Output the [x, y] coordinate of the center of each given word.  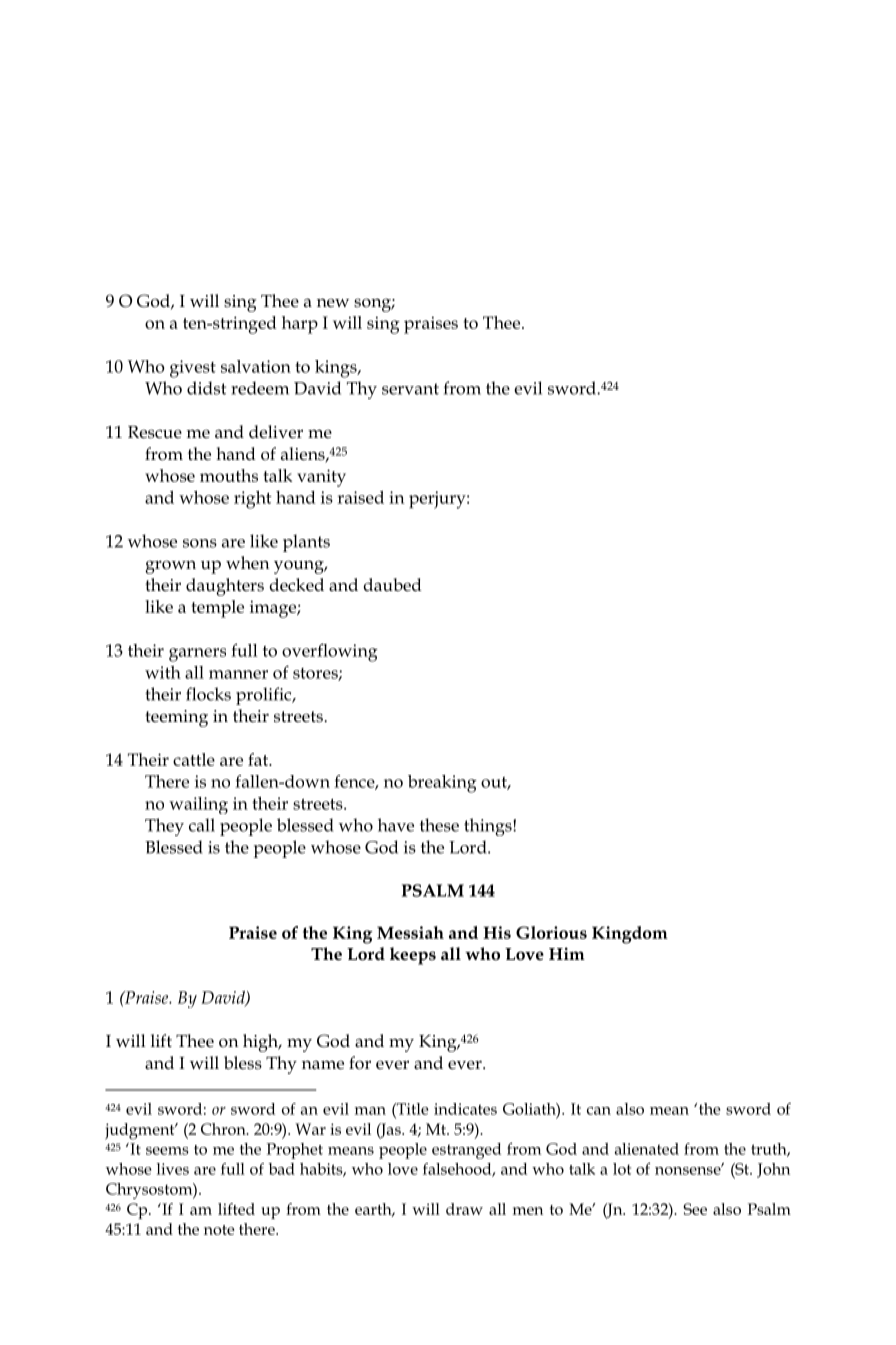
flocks [208, 694]
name [323, 1065]
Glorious [551, 932]
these [439, 825]
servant [410, 389]
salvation [256, 366]
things [489, 827]
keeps [413, 956]
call [202, 825]
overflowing [330, 652]
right [253, 500]
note [219, 1230]
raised [360, 497]
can [599, 1111]
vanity [321, 478]
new [333, 303]
